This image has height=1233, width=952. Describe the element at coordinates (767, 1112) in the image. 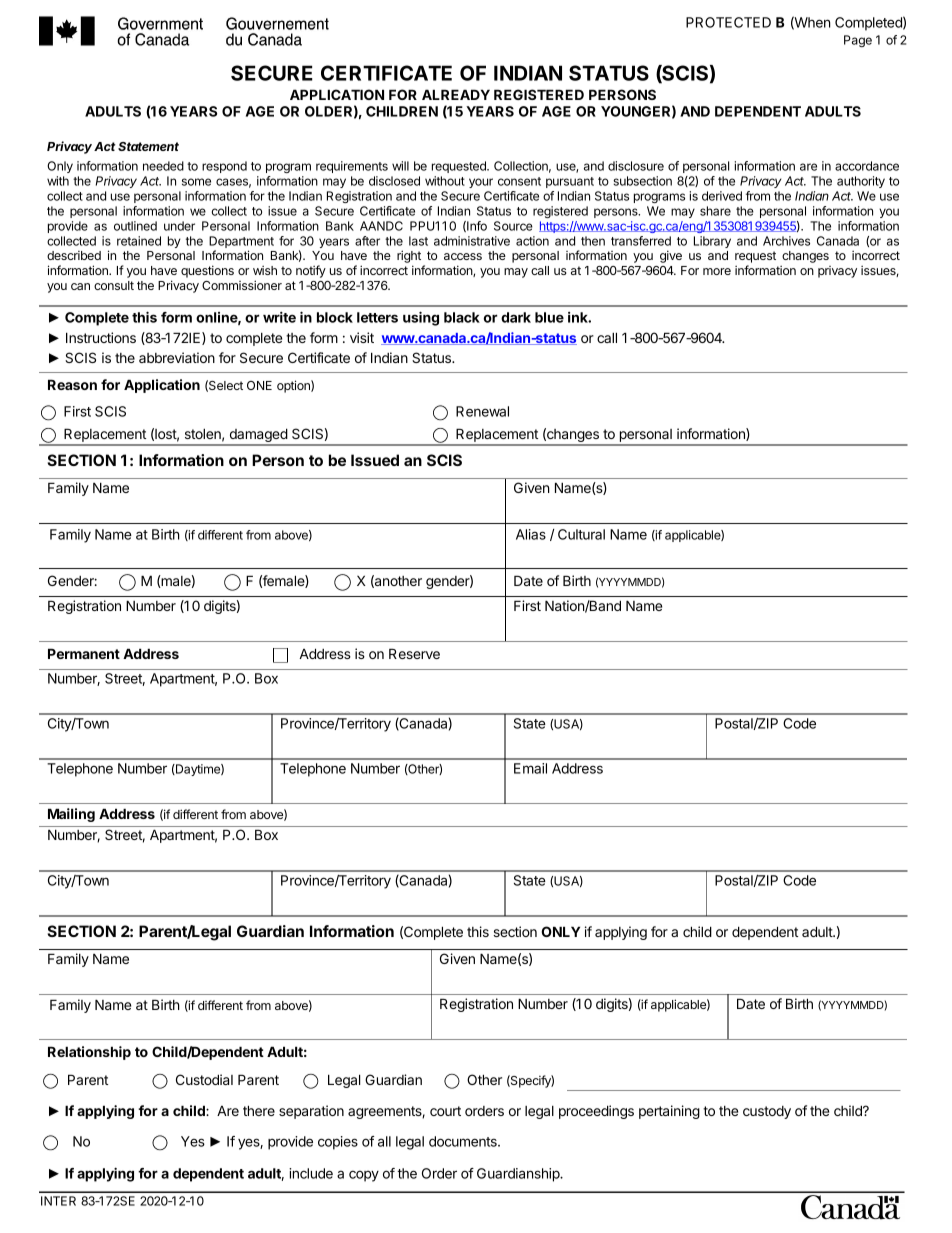

I see `custody` at that location.
